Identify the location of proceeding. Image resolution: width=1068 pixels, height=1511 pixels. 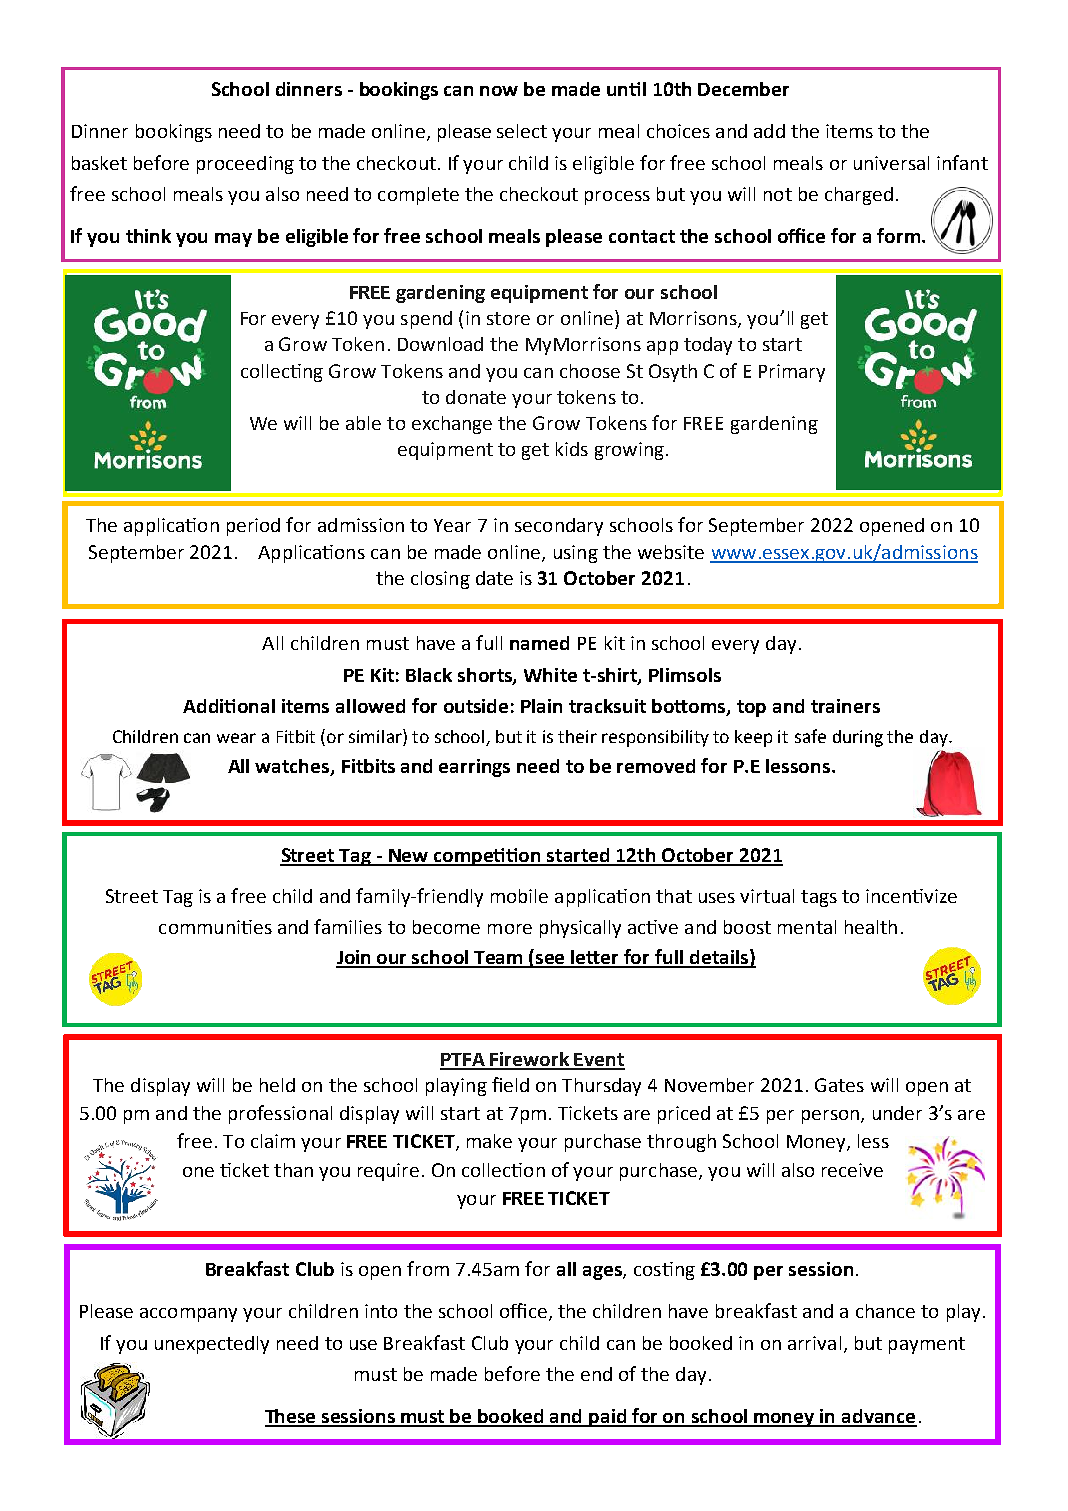
(245, 165).
